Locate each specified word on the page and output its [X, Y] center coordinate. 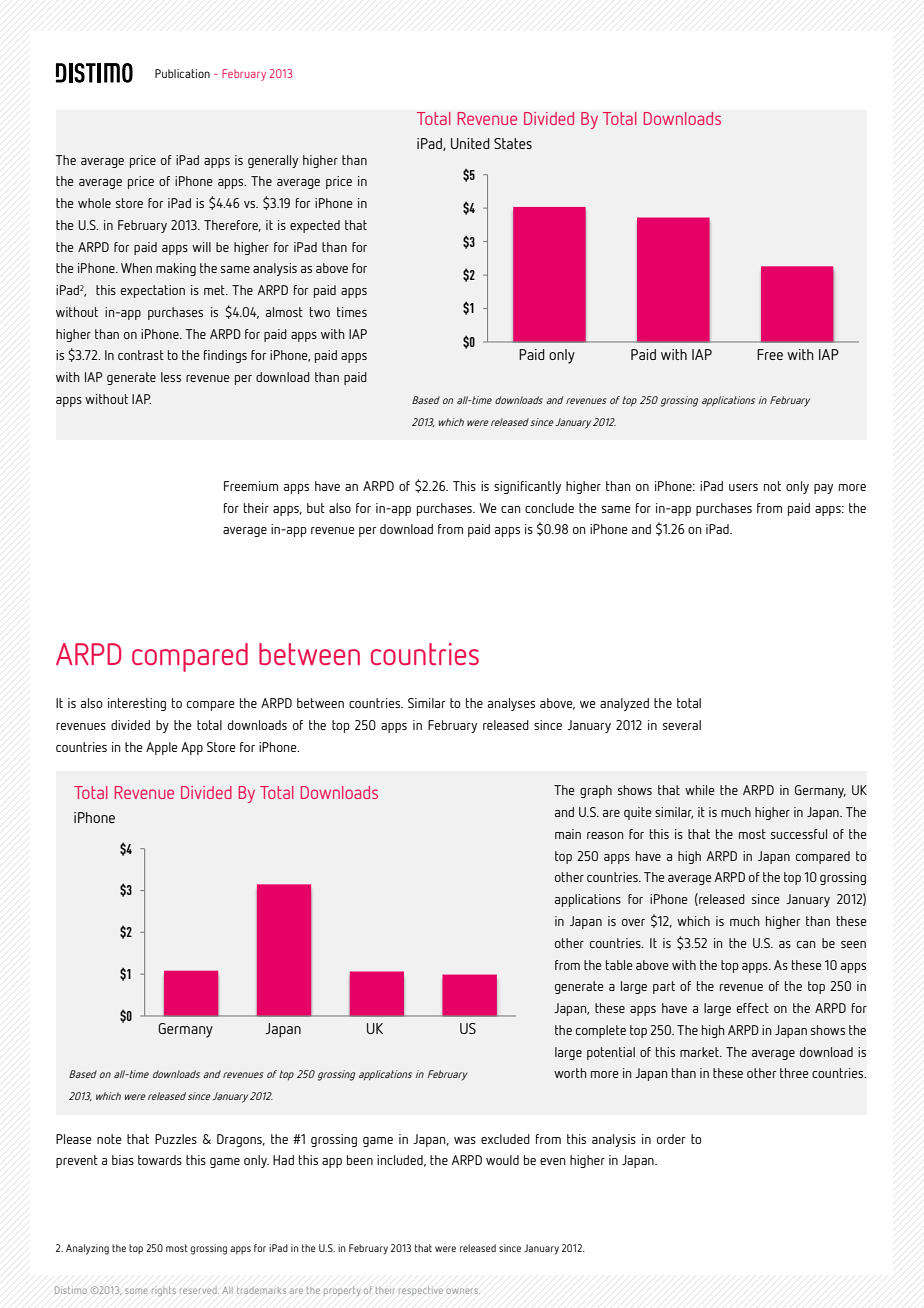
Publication [182, 73]
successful [799, 834]
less [171, 377]
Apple [162, 748]
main [568, 834]
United [470, 143]
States [513, 143]
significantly [527, 487]
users [743, 487]
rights [164, 1291]
